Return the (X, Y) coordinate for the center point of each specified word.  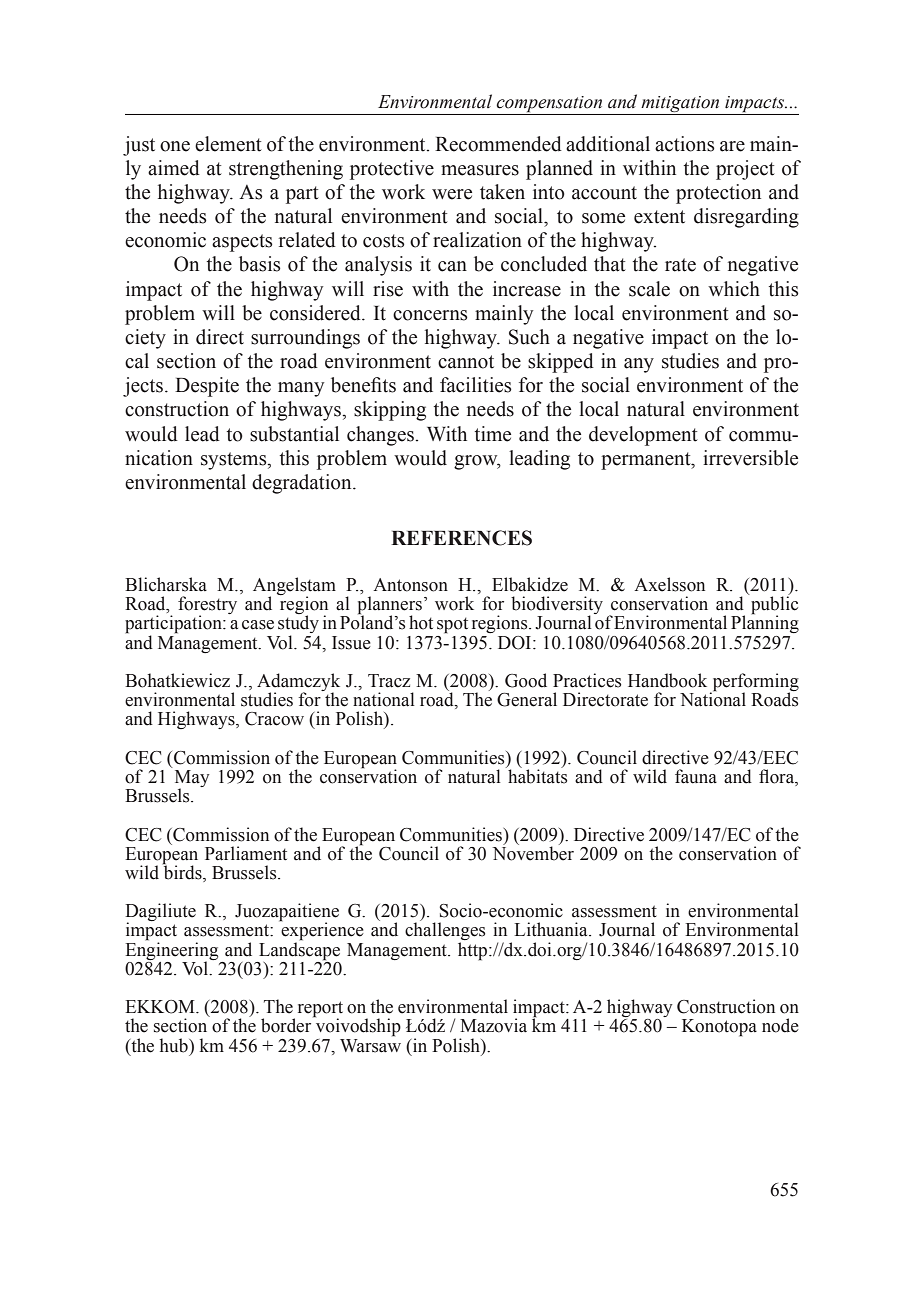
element (228, 144)
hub (175, 1045)
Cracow (274, 719)
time (493, 434)
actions (685, 144)
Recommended (498, 144)
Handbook (667, 680)
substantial (294, 434)
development (643, 436)
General (527, 699)
